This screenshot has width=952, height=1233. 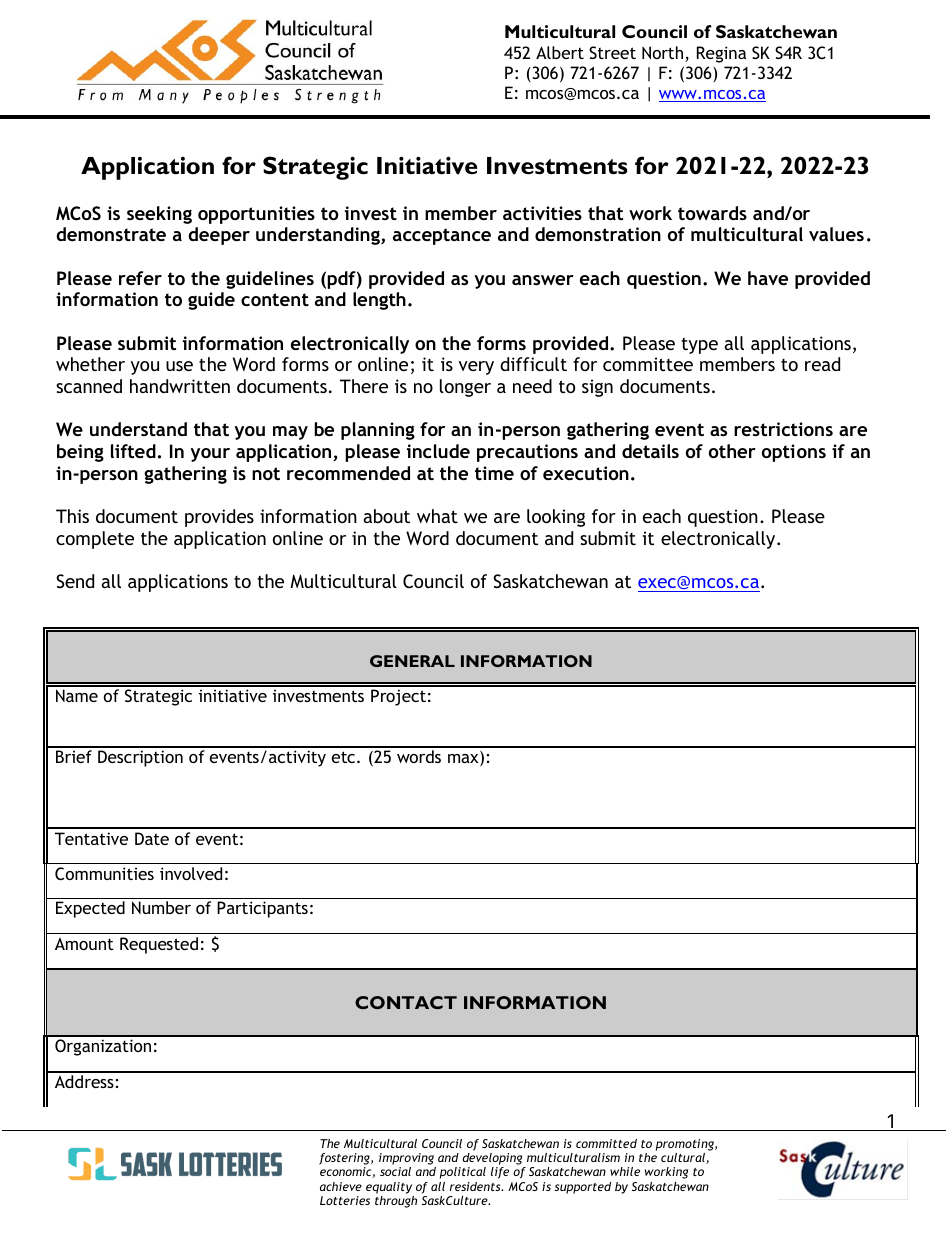 I want to click on use, so click(x=179, y=366).
